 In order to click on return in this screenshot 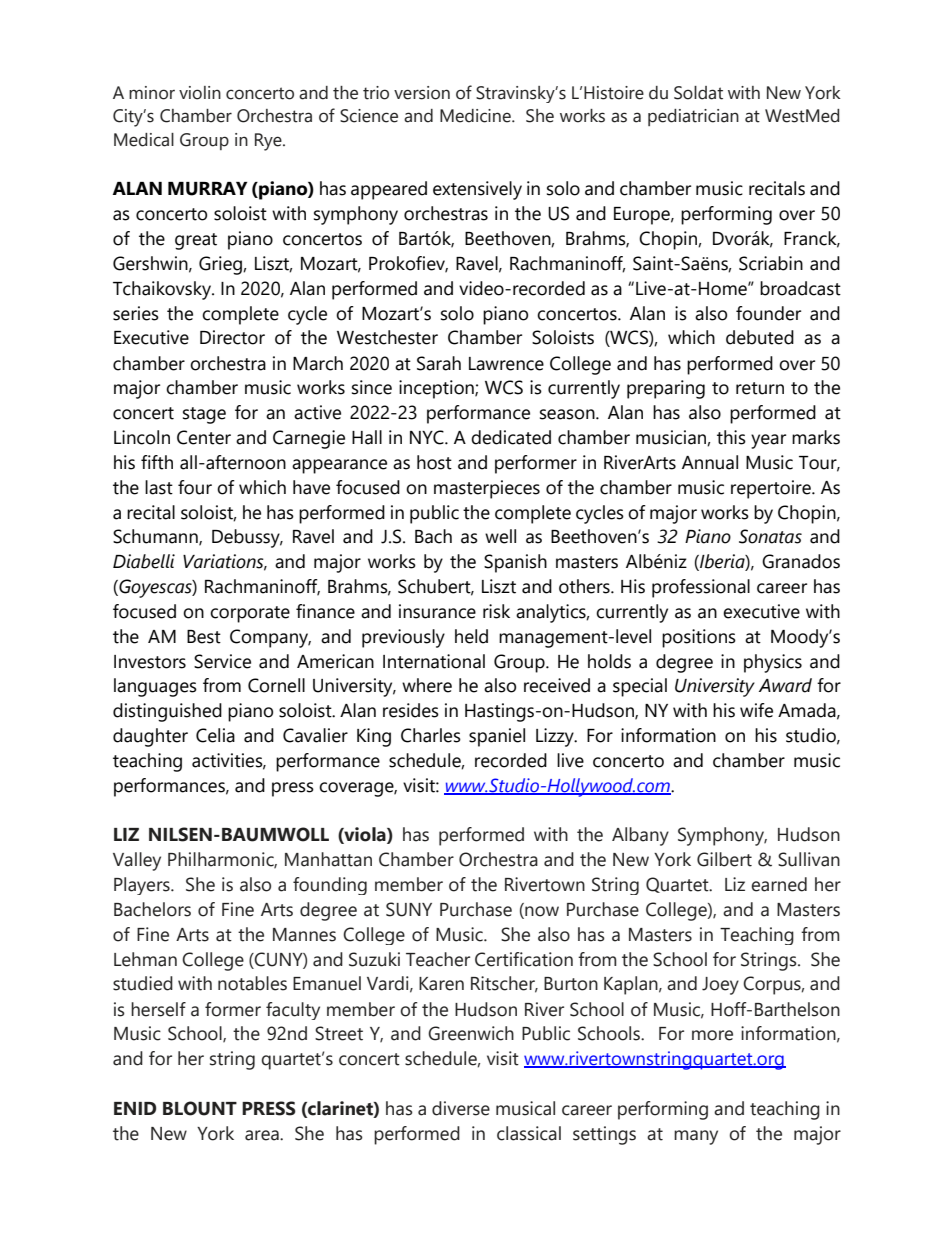, I will do `click(760, 388)`.
